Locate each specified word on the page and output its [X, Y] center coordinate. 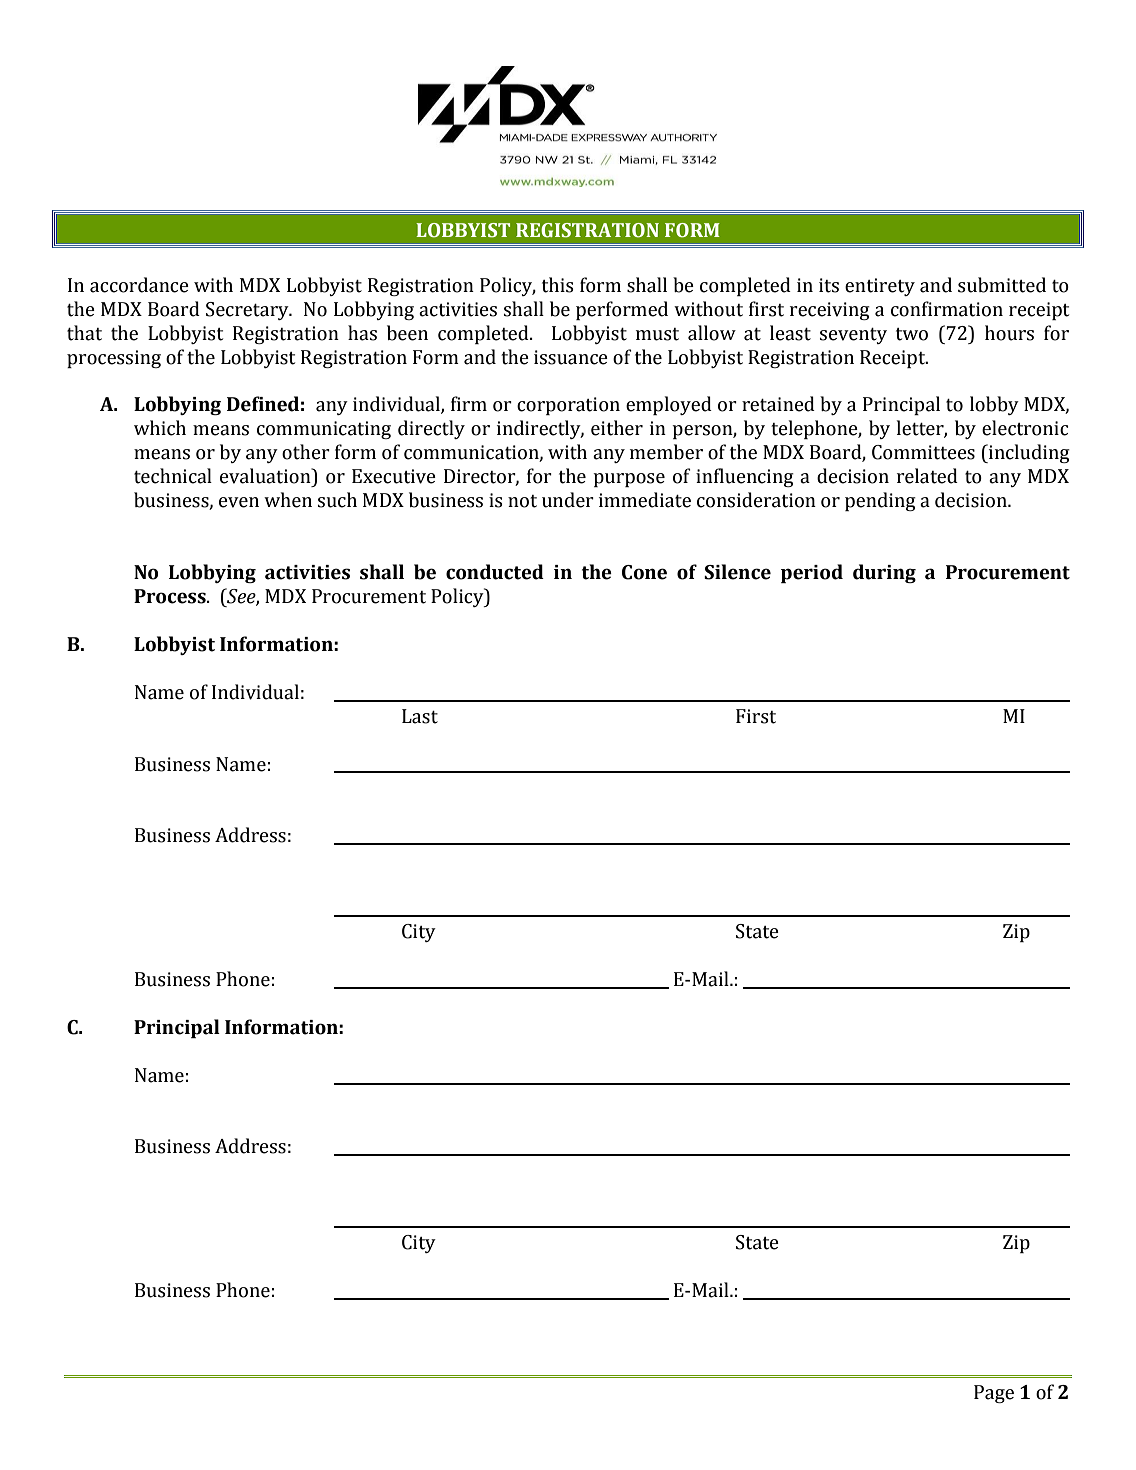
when [288, 500]
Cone [644, 572]
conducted [495, 572]
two [912, 334]
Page [994, 1394]
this [558, 285]
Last [420, 716]
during [884, 573]
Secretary [248, 311]
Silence [737, 572]
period [812, 573]
